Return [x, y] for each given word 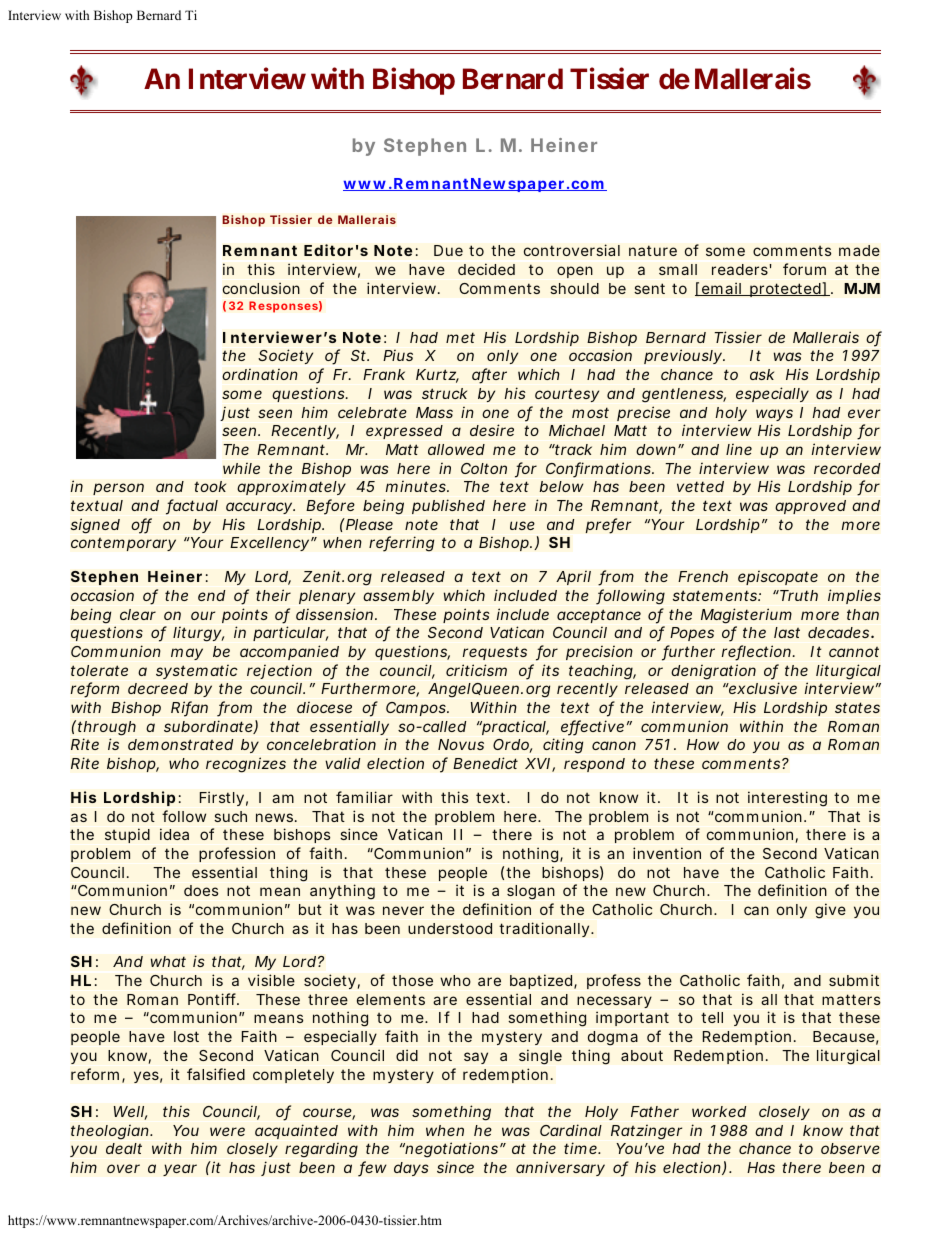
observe [850, 1148]
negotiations [451, 1150]
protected [785, 290]
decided [486, 269]
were [227, 1131]
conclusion [261, 288]
